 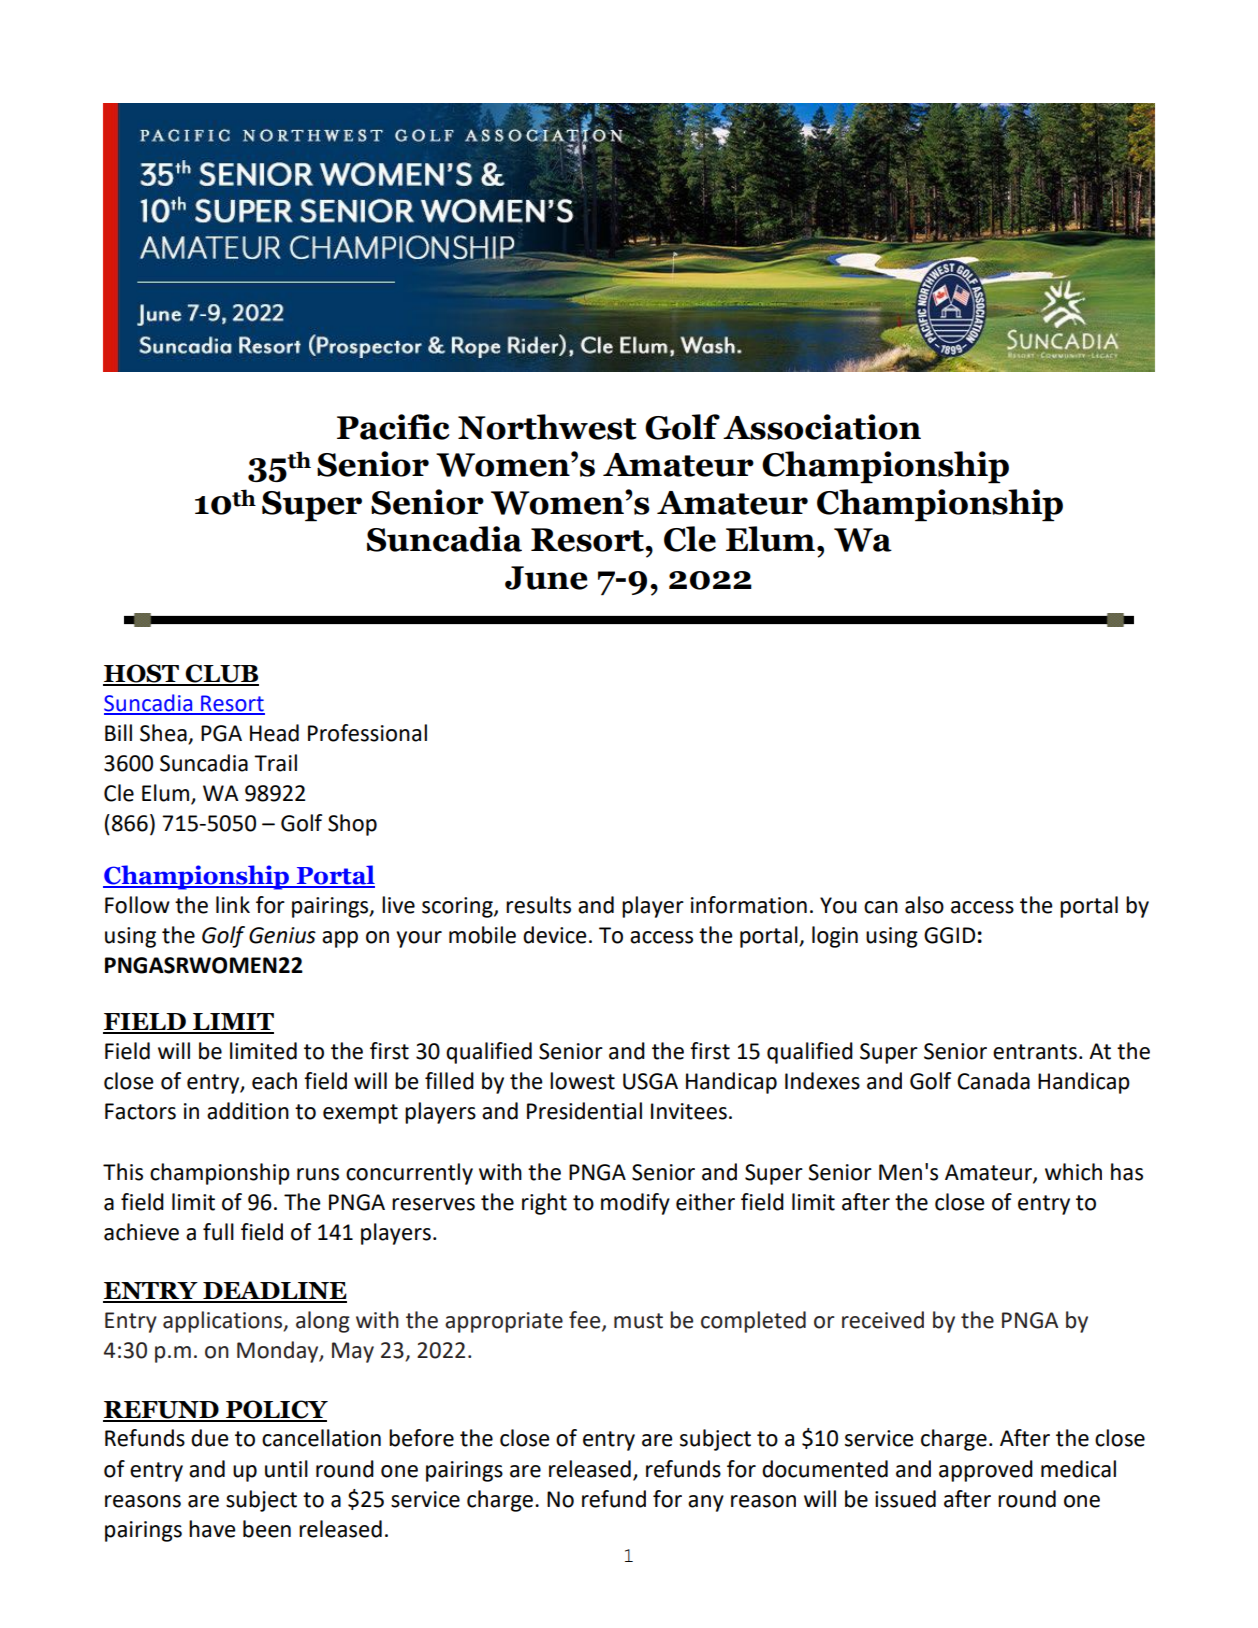 I want to click on Pacific, so click(x=393, y=427).
